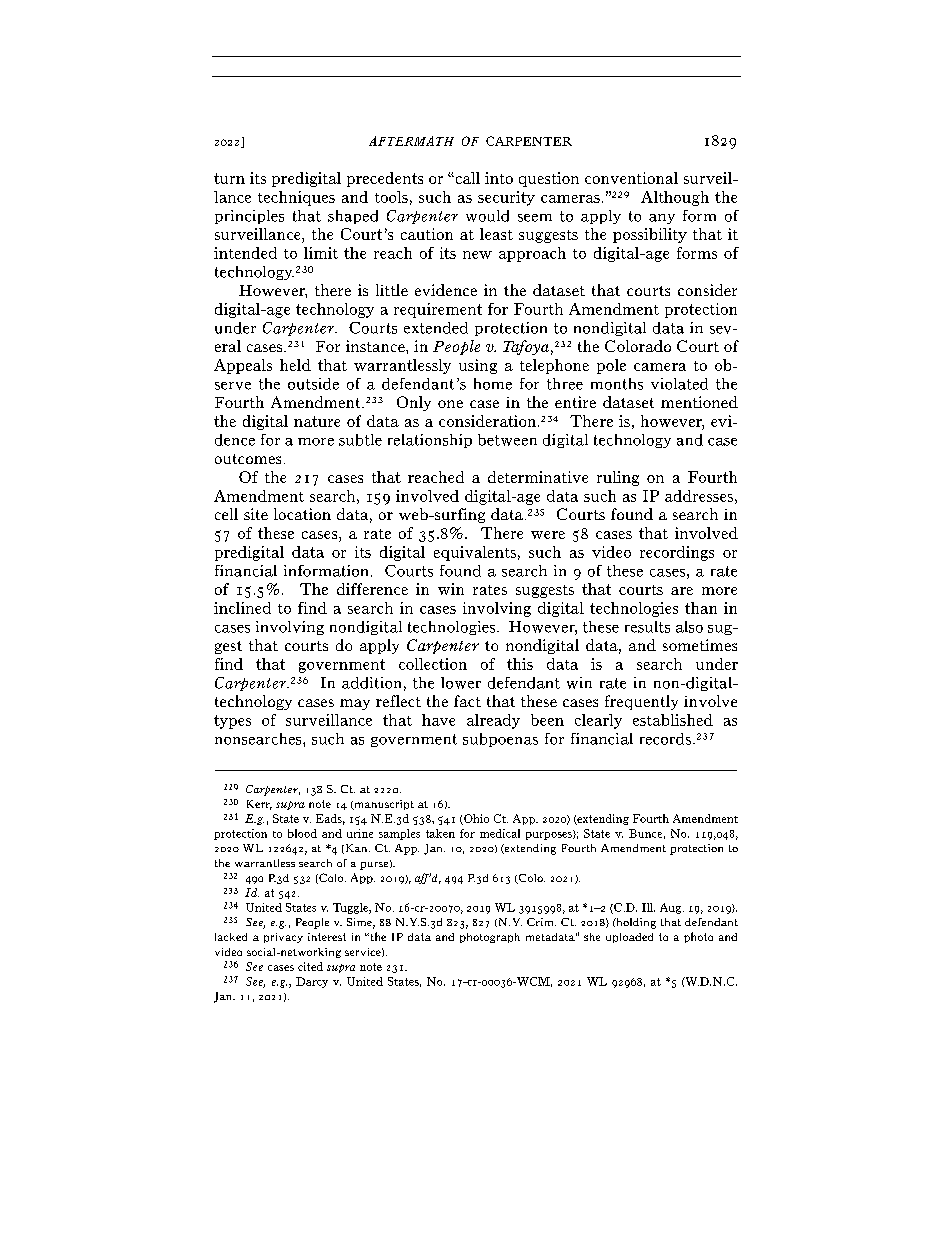 Image resolution: width=952 pixels, height=1233 pixels. Describe the element at coordinates (641, 702) in the page. I see `frequently` at that location.
